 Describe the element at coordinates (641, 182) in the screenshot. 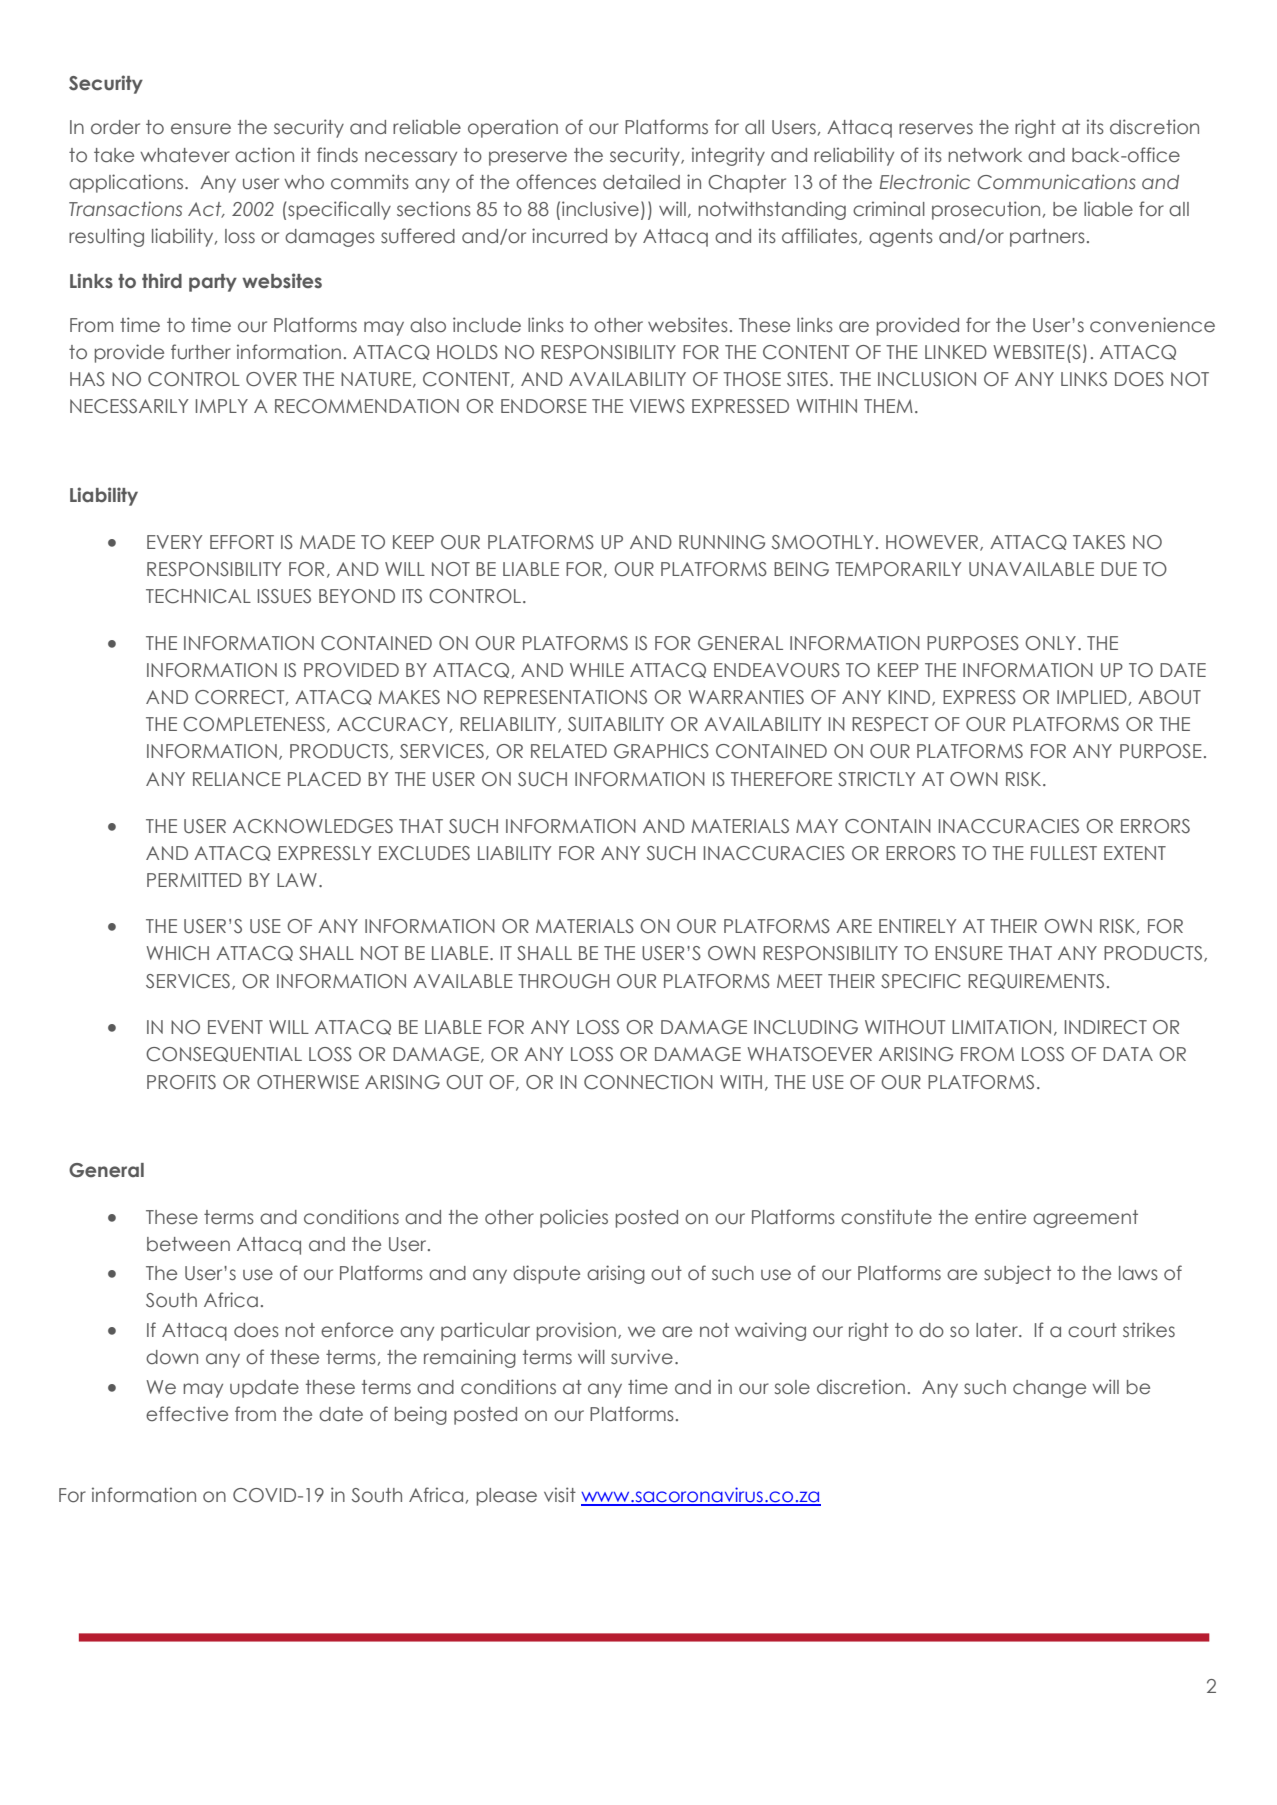

I see `detailed` at that location.
